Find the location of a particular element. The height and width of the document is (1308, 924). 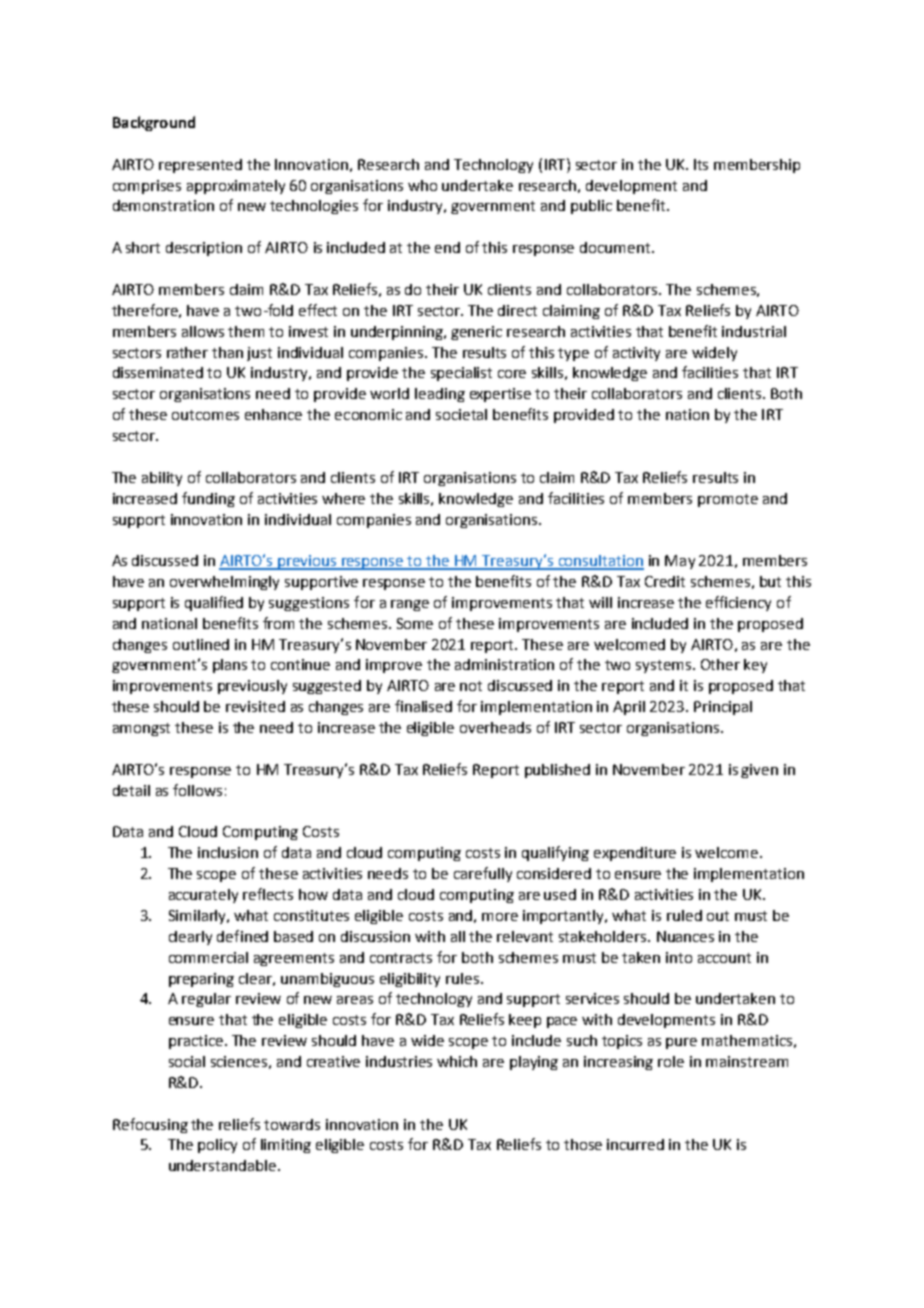

policy is located at coordinates (217, 1146).
